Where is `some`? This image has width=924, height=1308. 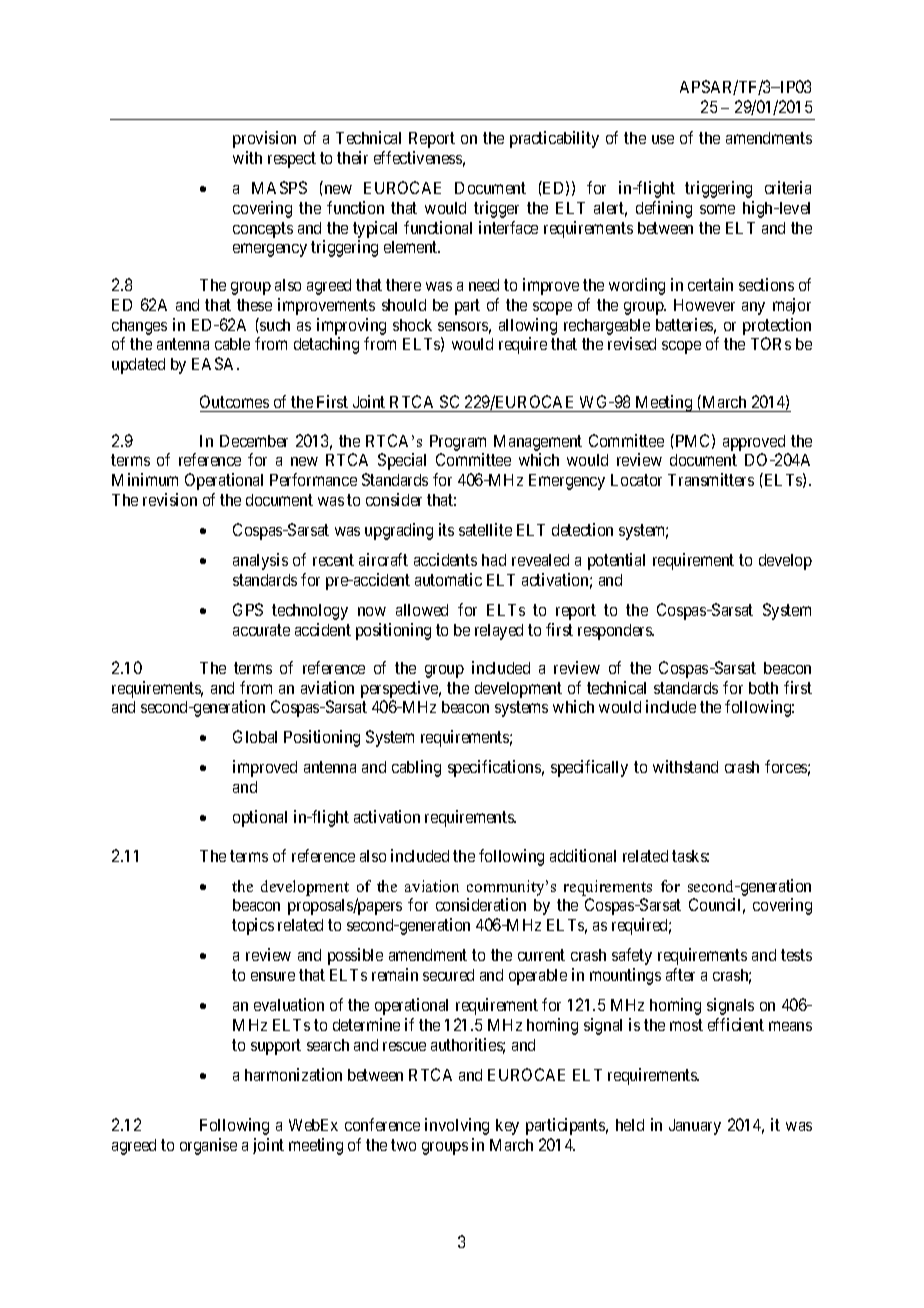 some is located at coordinates (717, 209).
